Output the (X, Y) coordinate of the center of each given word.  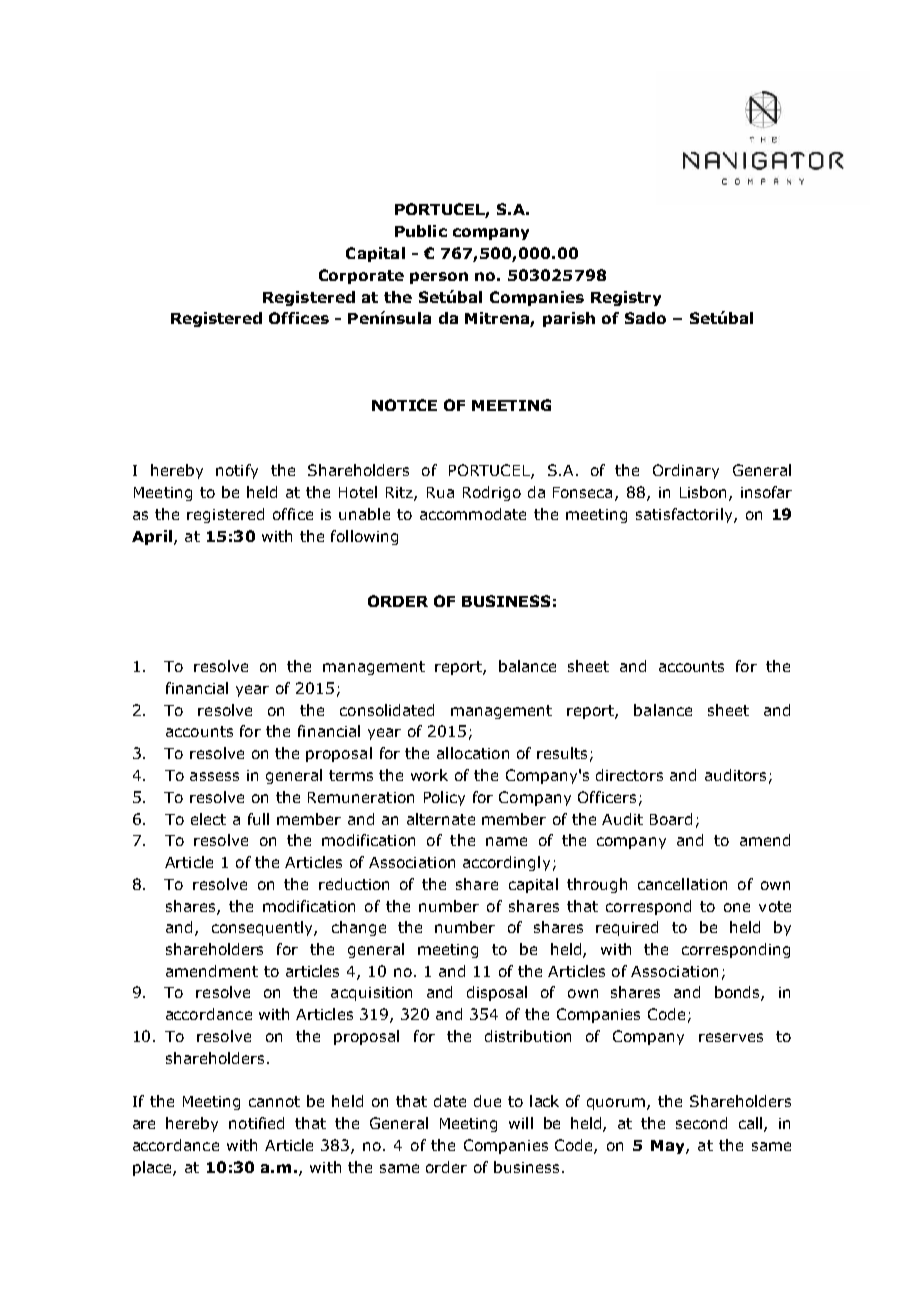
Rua (440, 492)
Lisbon (703, 492)
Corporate (361, 276)
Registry (626, 298)
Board (671, 819)
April (152, 537)
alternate (441, 819)
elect (208, 819)
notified (256, 1123)
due (487, 1101)
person (439, 278)
